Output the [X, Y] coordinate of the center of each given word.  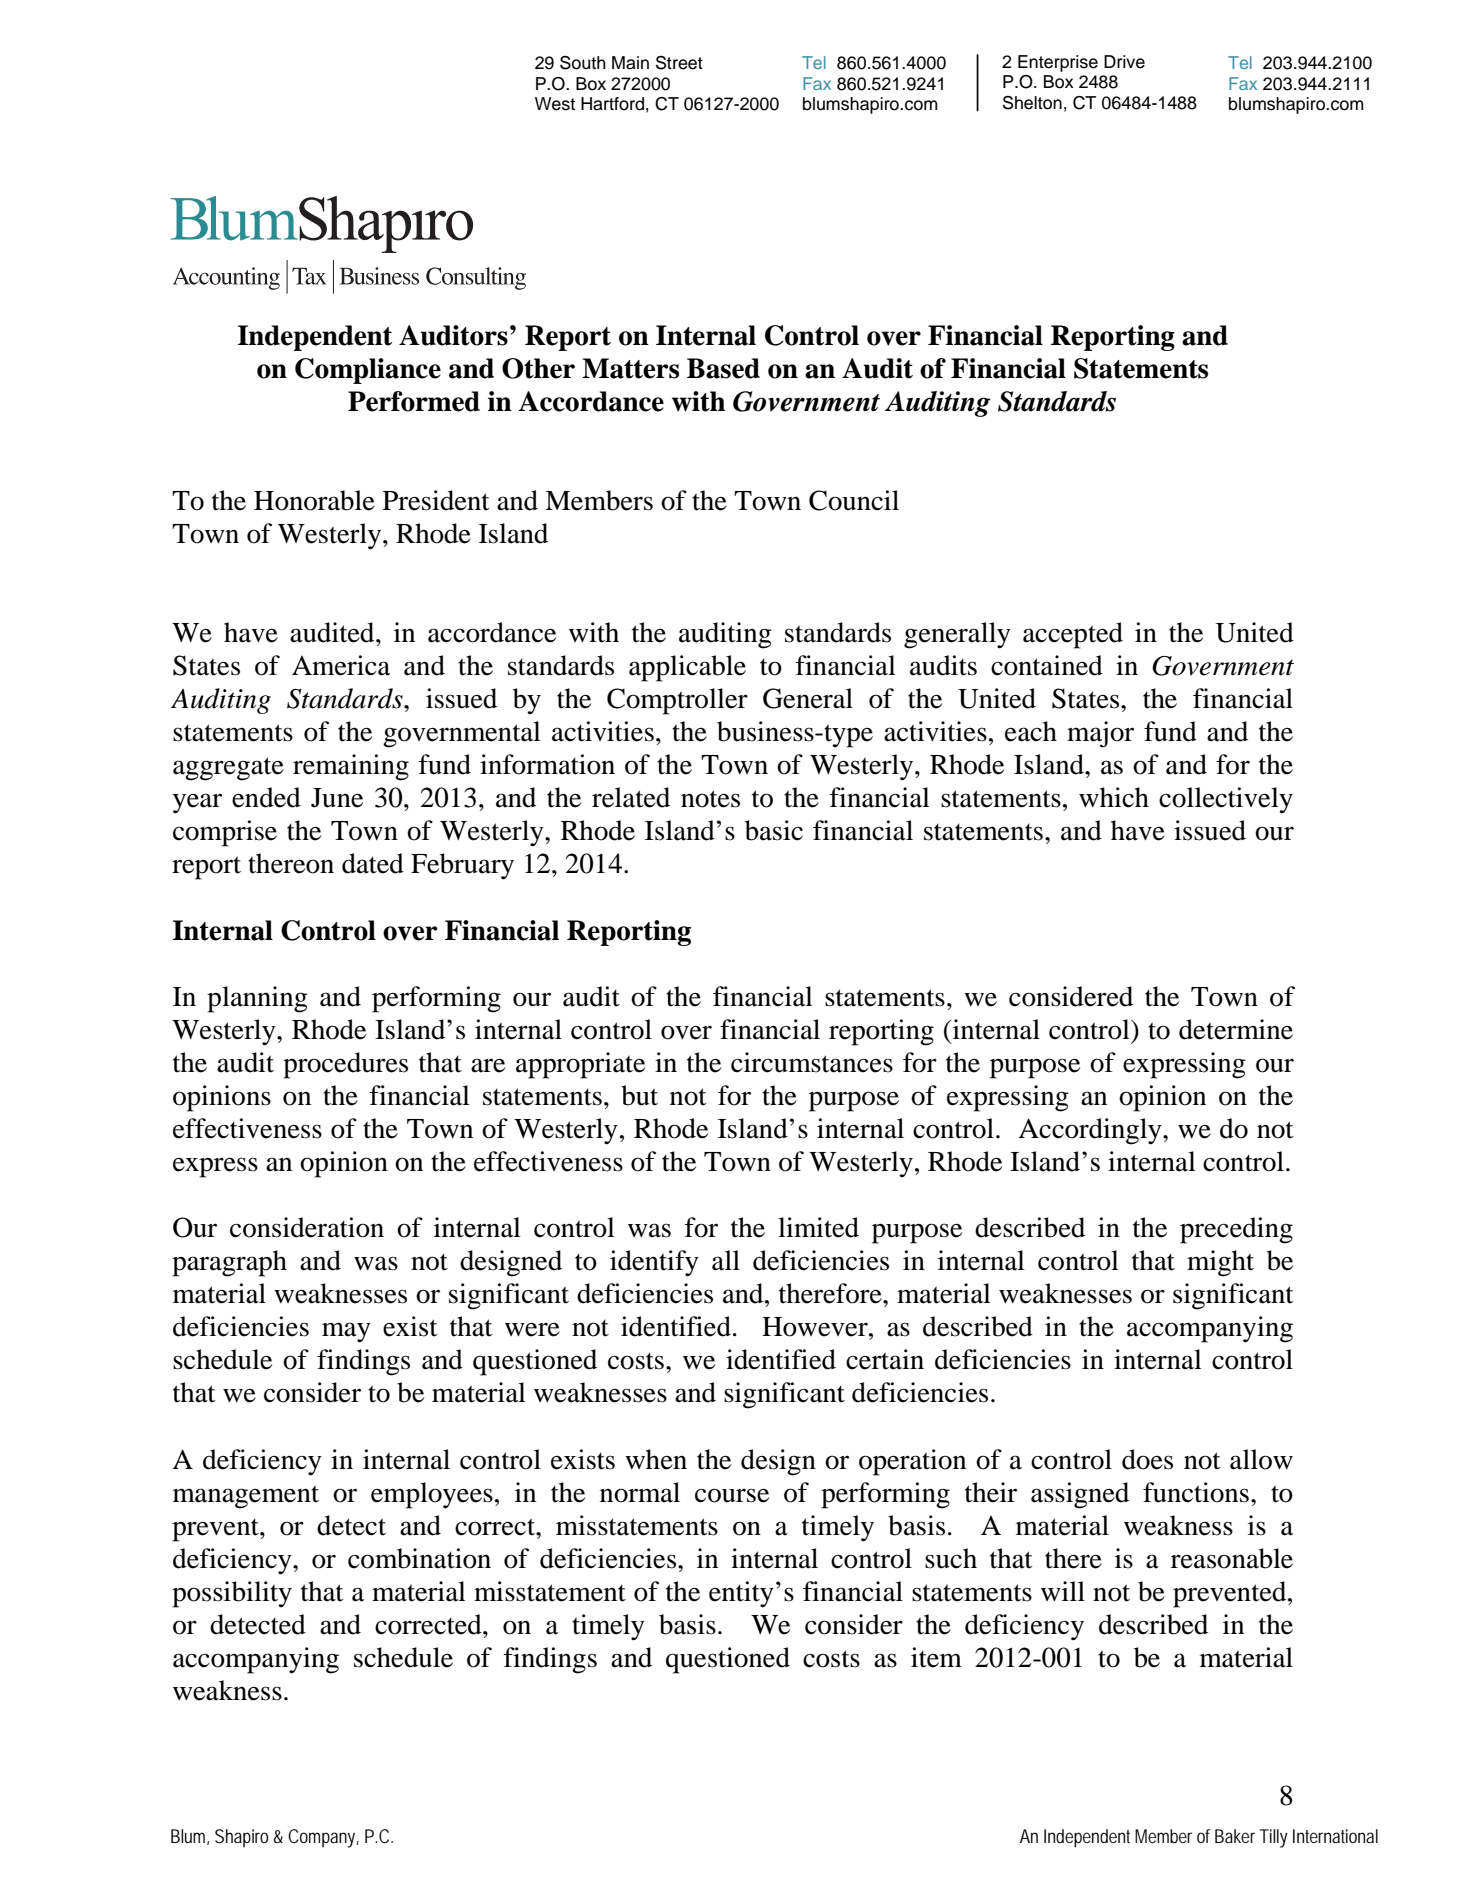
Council [854, 500]
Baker [1235, 1836]
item [936, 1657]
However [816, 1327]
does [1147, 1459]
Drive [1124, 62]
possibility [232, 1594]
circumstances [812, 1062]
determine [1236, 1029]
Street [679, 63]
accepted [1073, 635]
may [346, 1332]
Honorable [314, 500]
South [583, 63]
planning [257, 999]
